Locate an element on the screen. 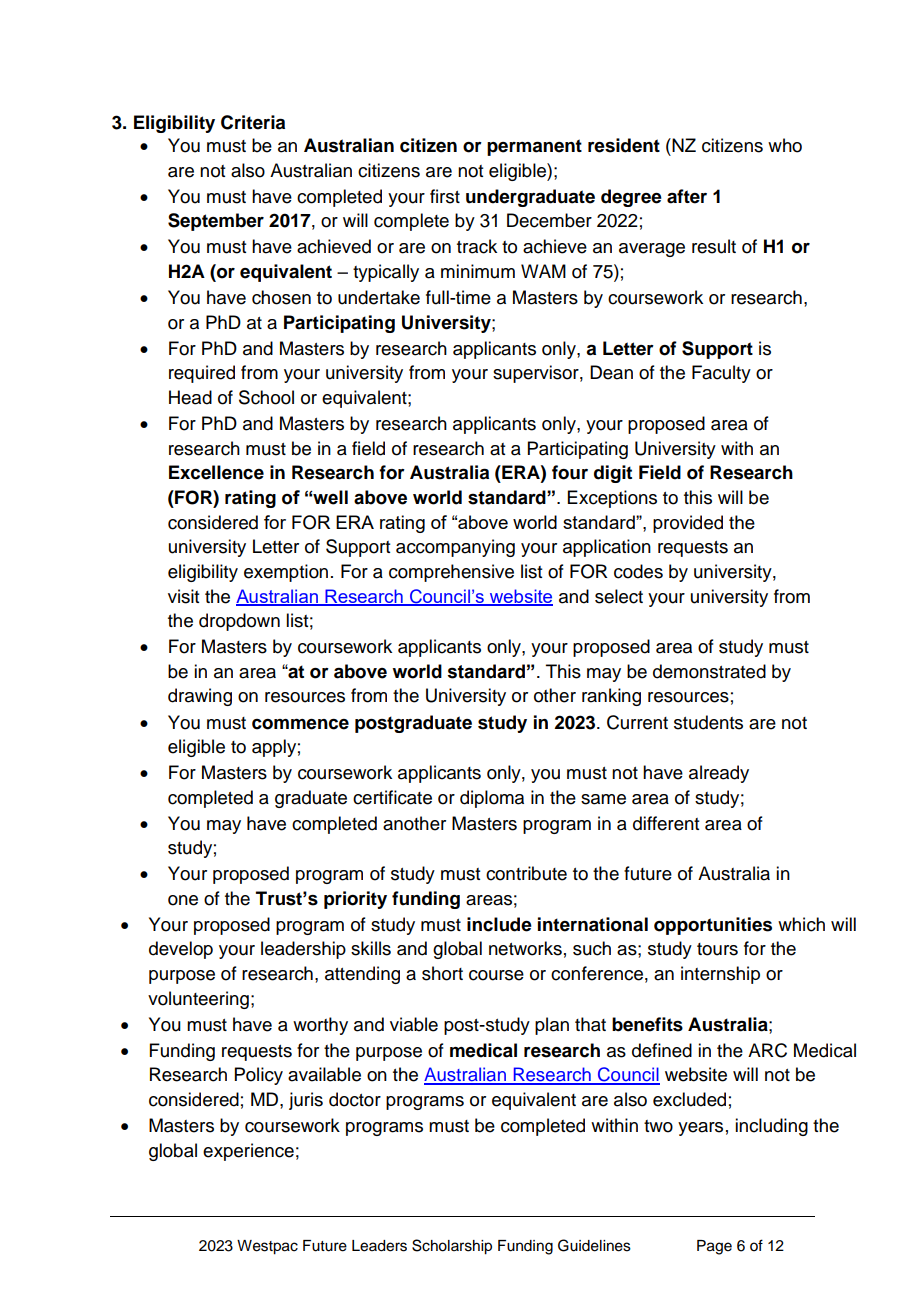  Faculty is located at coordinates (721, 374).
